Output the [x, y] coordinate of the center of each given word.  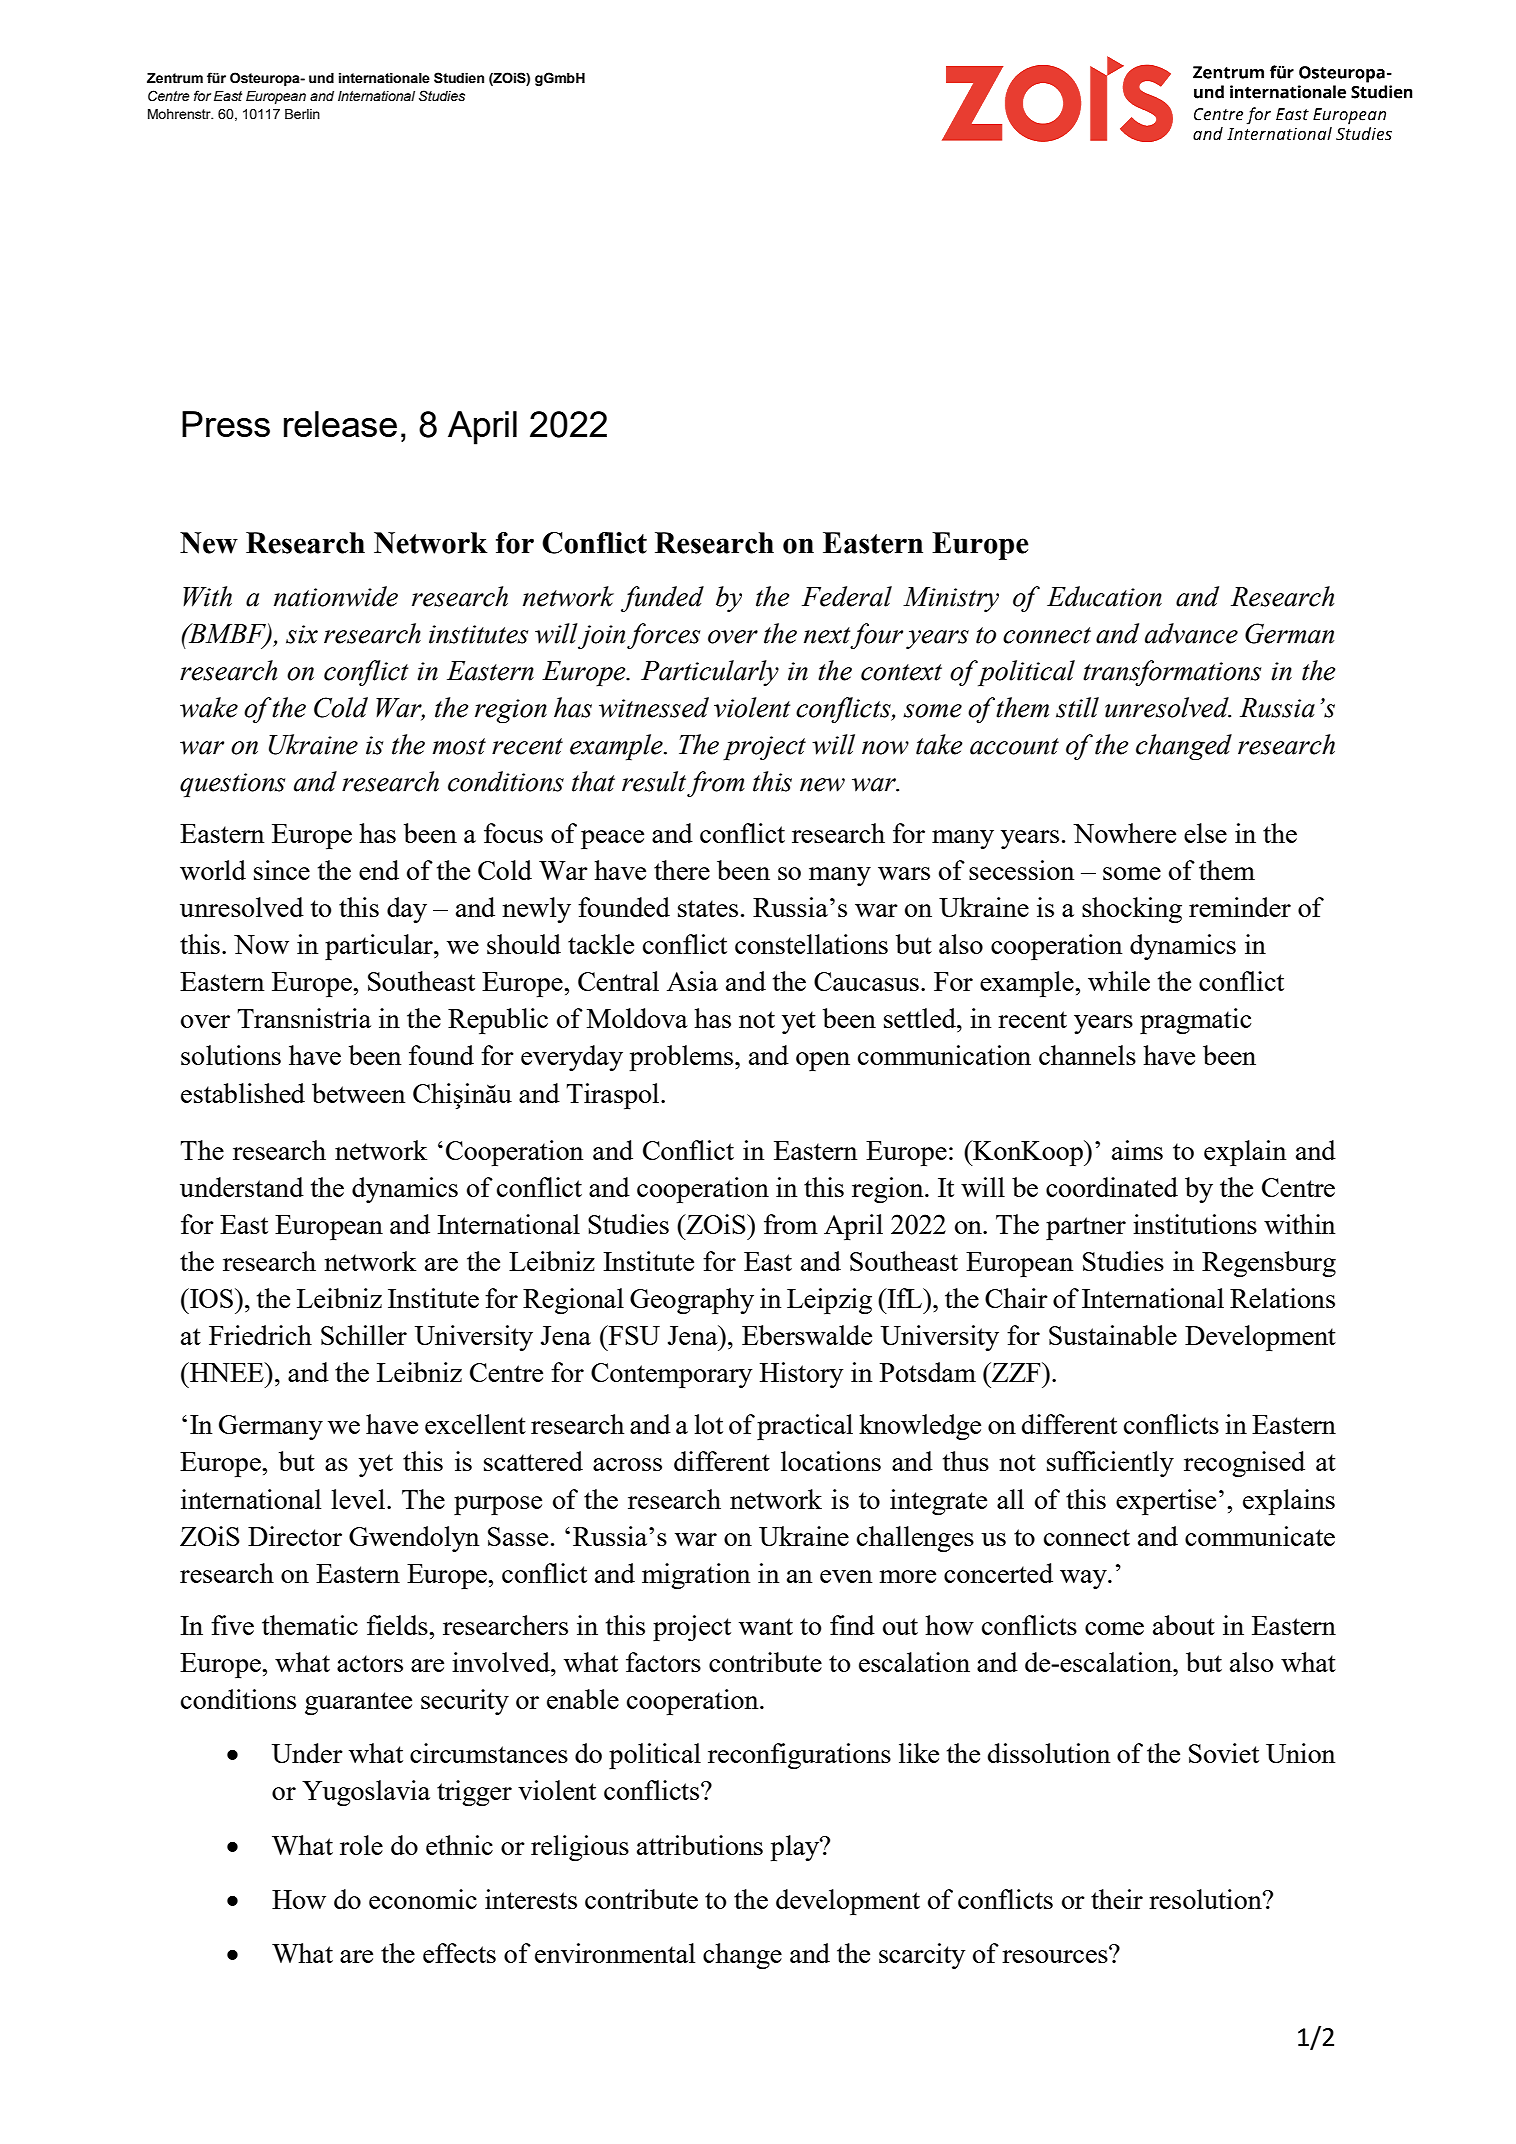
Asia [692, 981]
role [361, 1845]
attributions [700, 1845]
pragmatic [1195, 1021]
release [340, 424]
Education [1104, 596]
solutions [231, 1055]
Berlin [302, 114]
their [1117, 1899]
